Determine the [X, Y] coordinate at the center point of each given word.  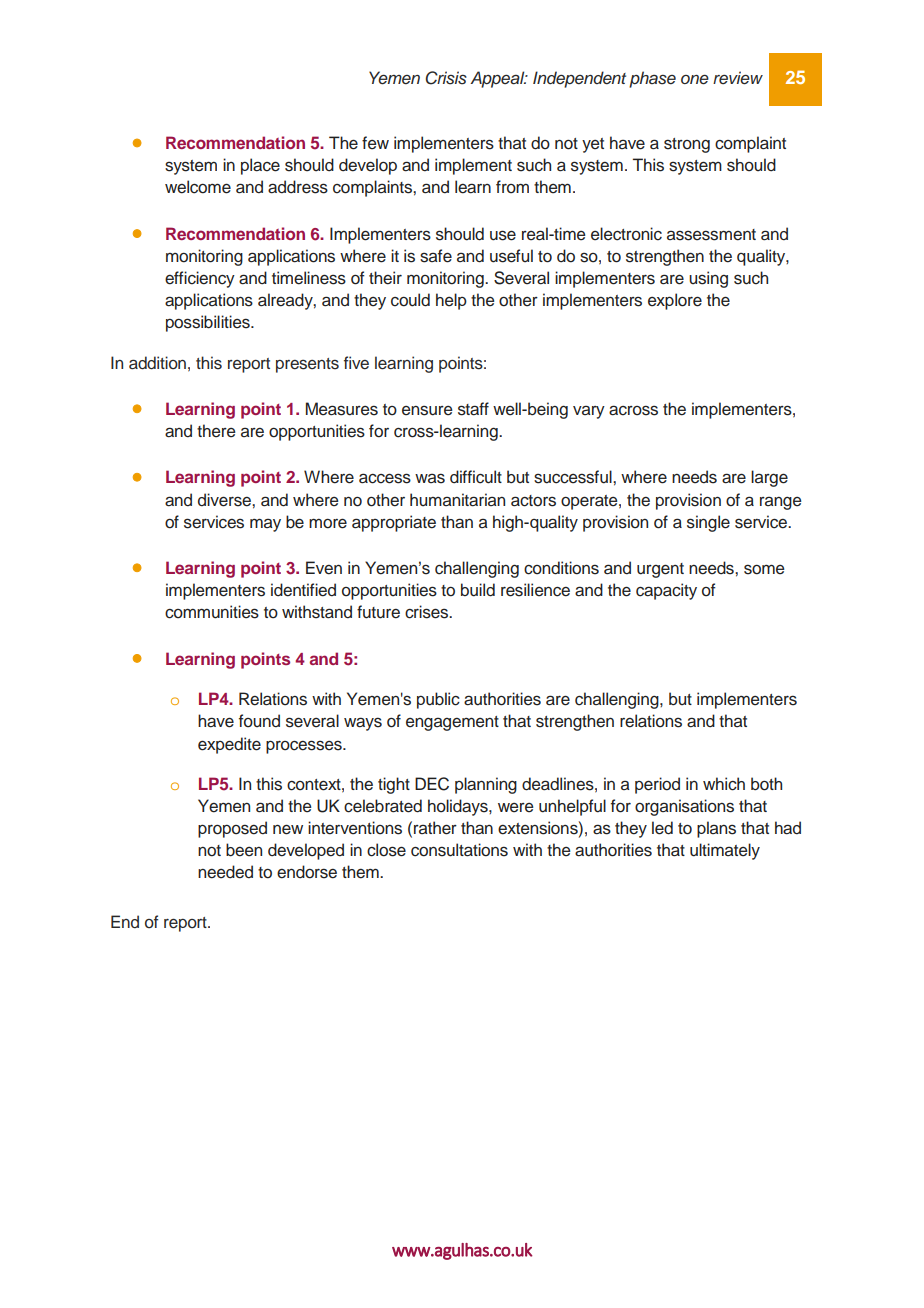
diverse [225, 500]
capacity [666, 591]
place [260, 166]
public [438, 700]
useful [511, 256]
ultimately [725, 851]
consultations [459, 850]
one [695, 80]
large [769, 478]
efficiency [200, 279]
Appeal [498, 79]
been [244, 850]
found [259, 721]
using [708, 279]
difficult [476, 477]
